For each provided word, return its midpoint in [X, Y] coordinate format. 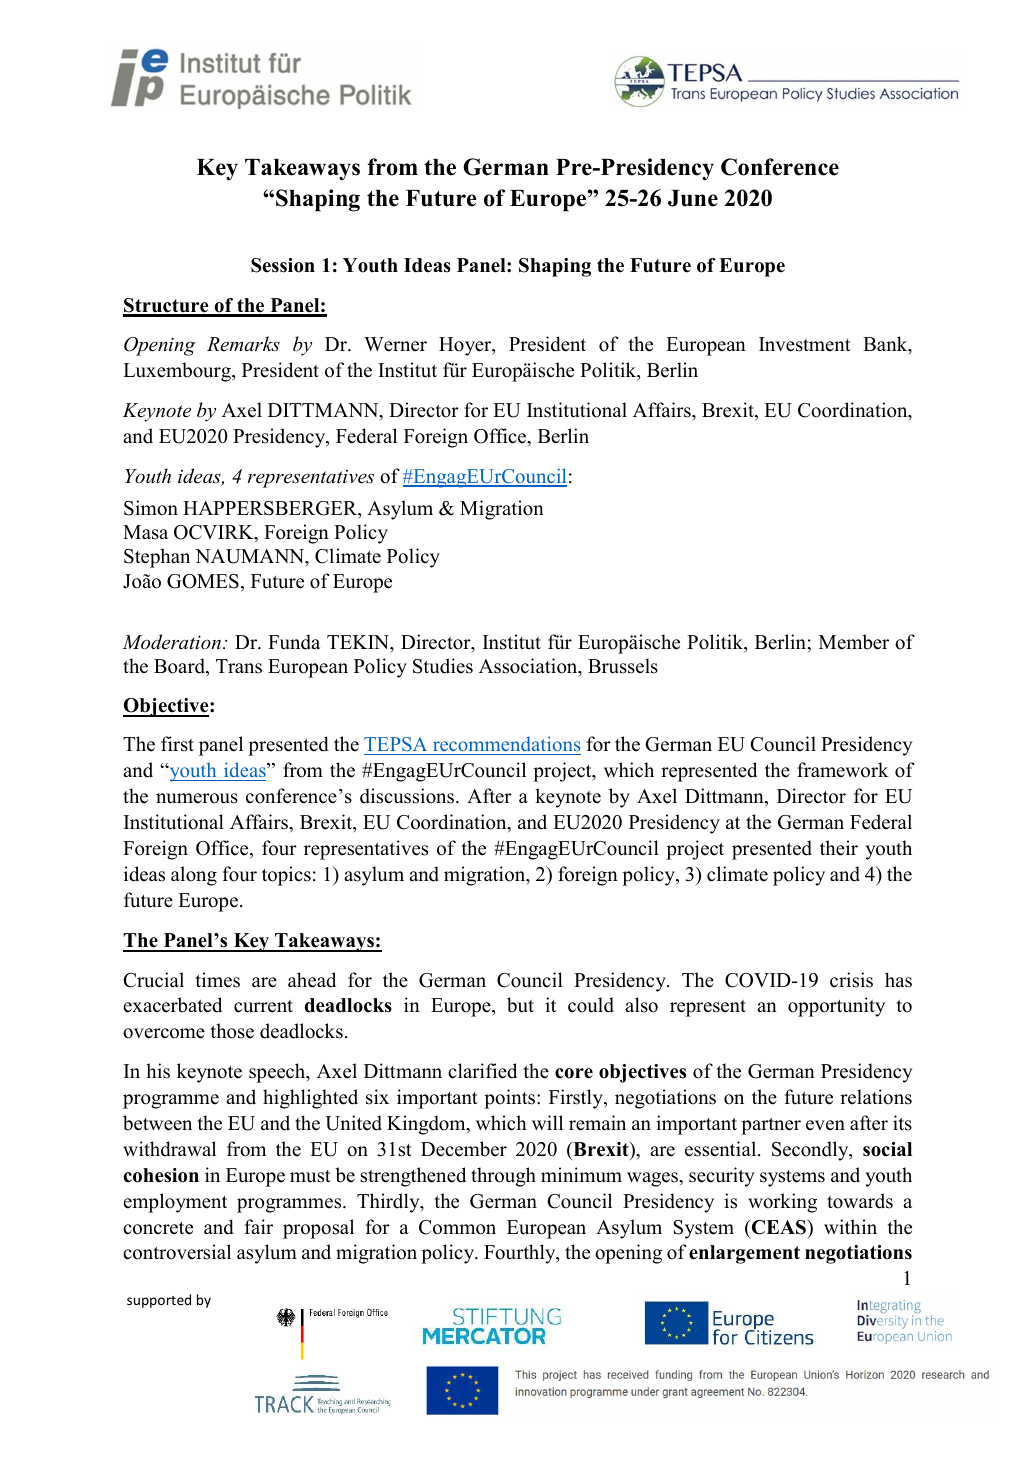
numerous [197, 798]
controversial [177, 1252]
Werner [395, 344]
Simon [151, 508]
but [520, 1005]
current [263, 1006]
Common [457, 1227]
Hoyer [466, 346]
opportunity [836, 1007]
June [693, 198]
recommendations [505, 745]
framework [843, 770]
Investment [805, 344]
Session [283, 265]
